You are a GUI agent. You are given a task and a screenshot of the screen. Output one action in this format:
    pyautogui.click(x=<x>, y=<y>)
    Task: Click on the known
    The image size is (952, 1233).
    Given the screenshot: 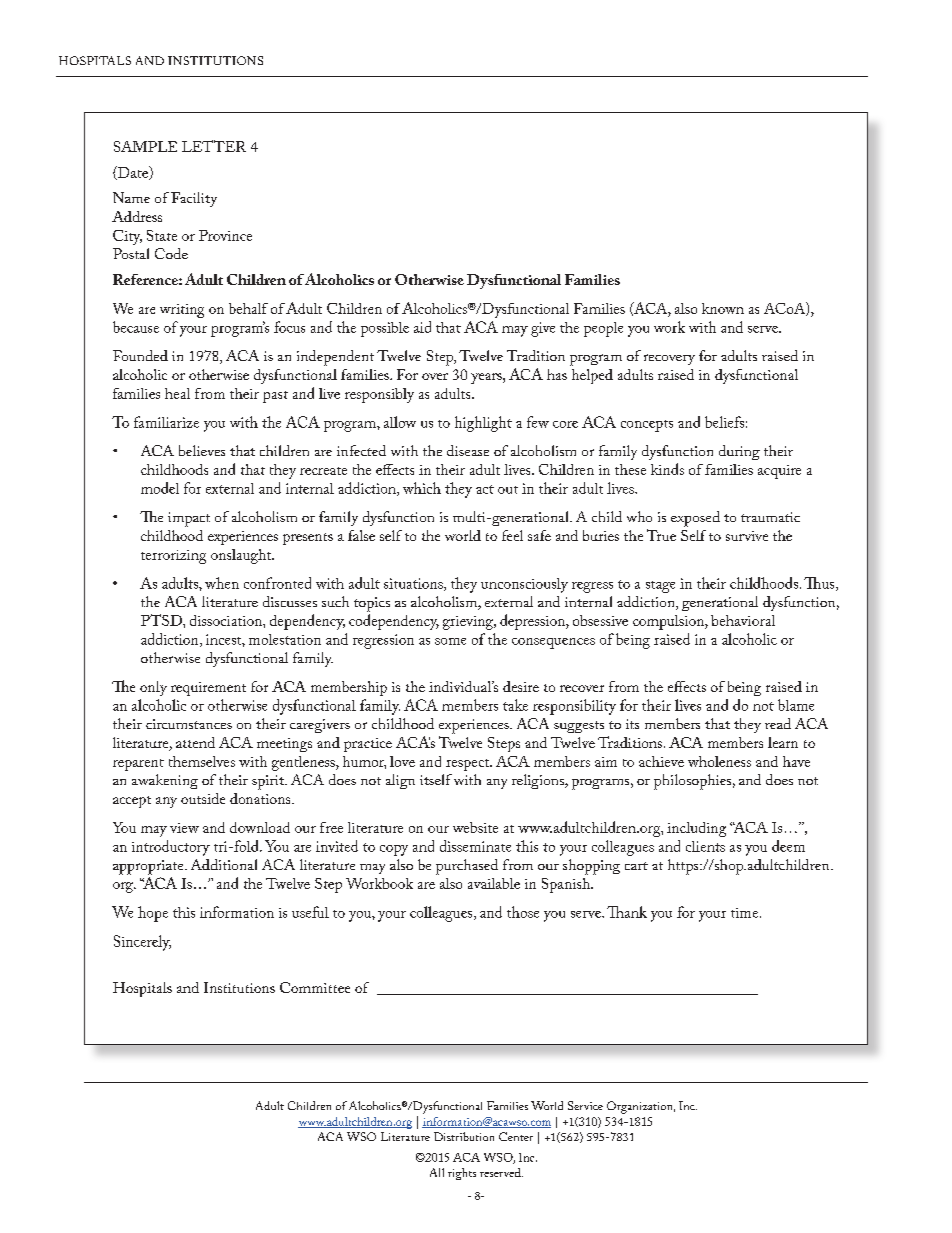 What is the action you would take?
    pyautogui.click(x=723, y=308)
